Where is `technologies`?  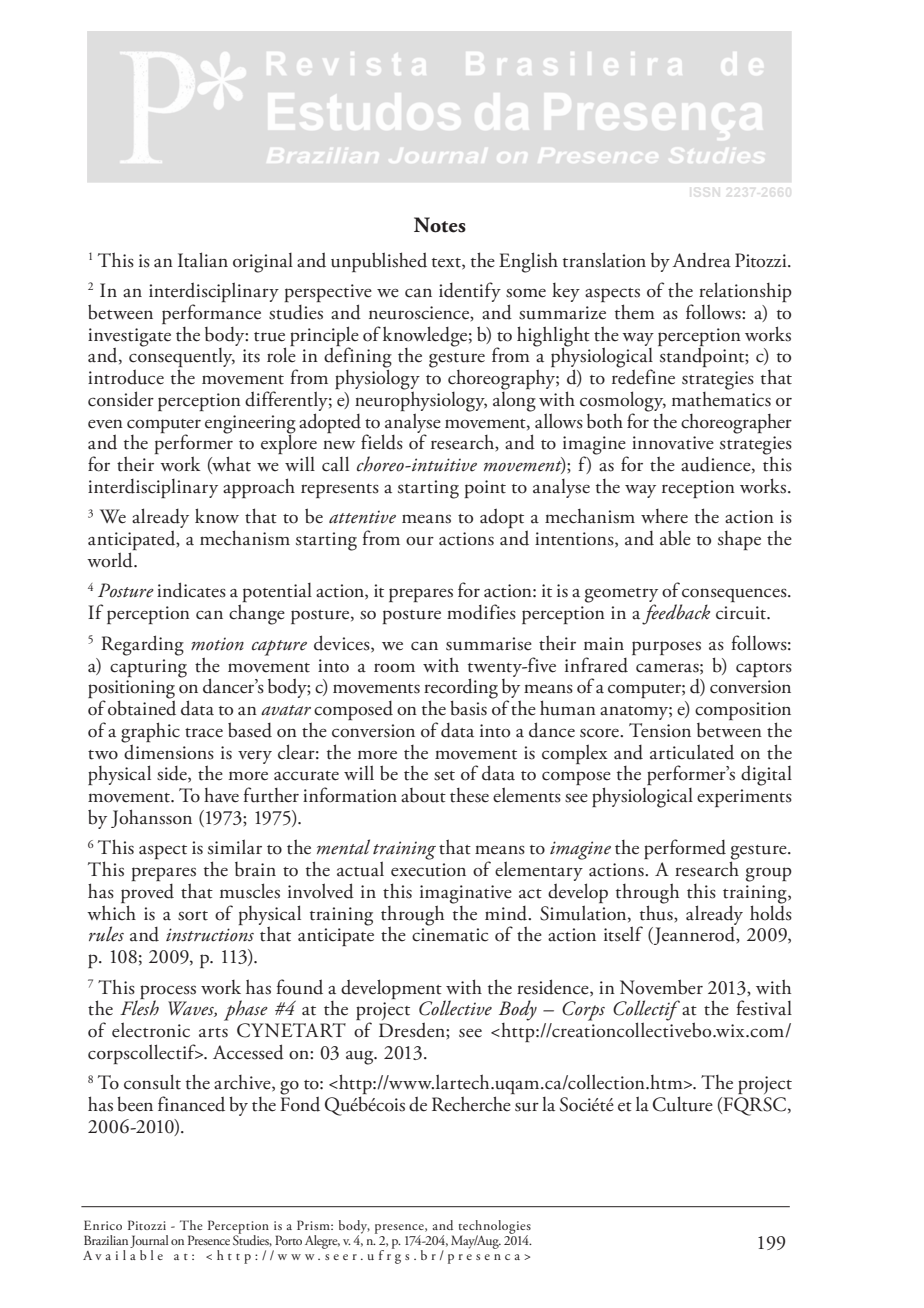 technologies is located at coordinates (495, 1228).
